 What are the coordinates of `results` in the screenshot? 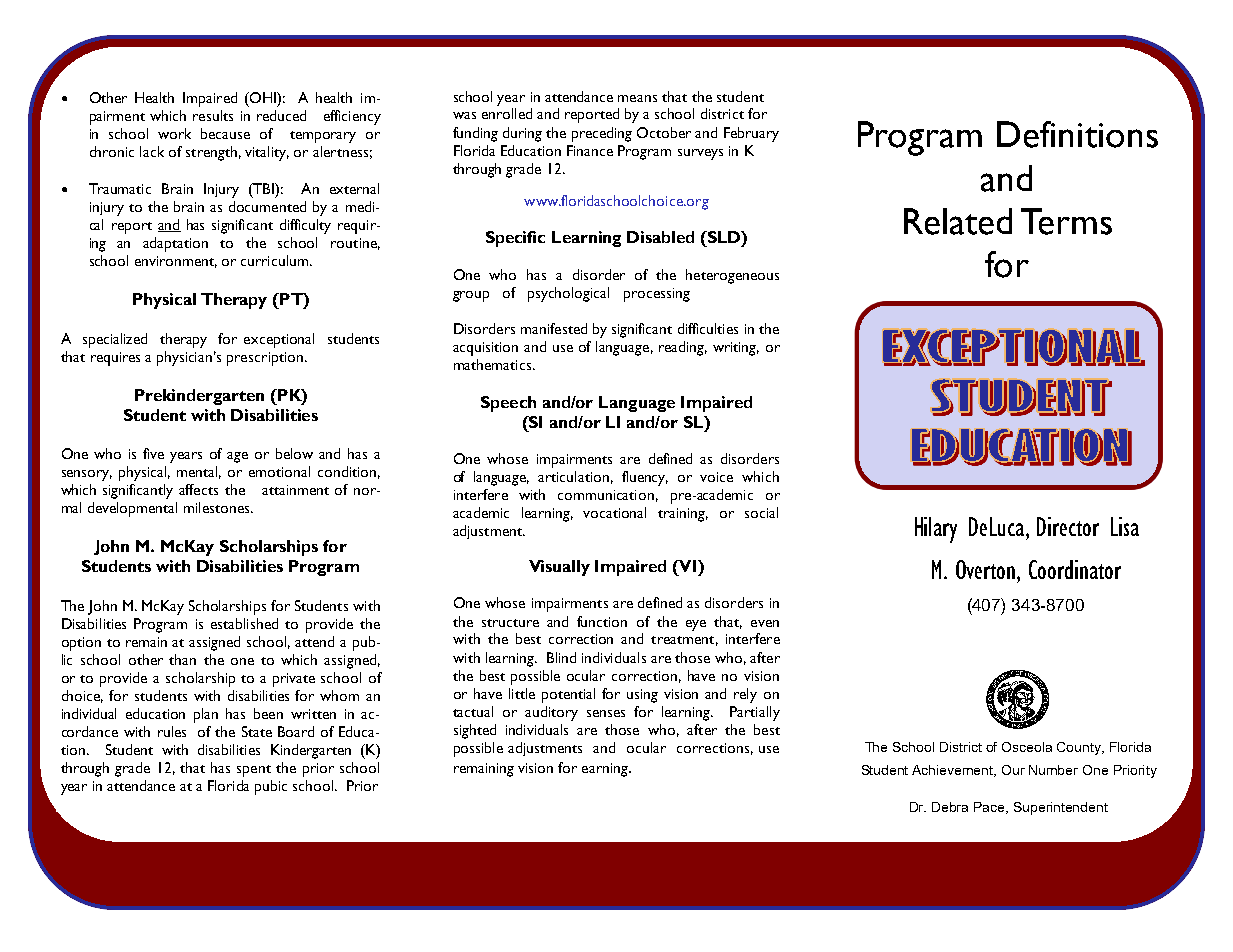 It's located at (213, 115).
